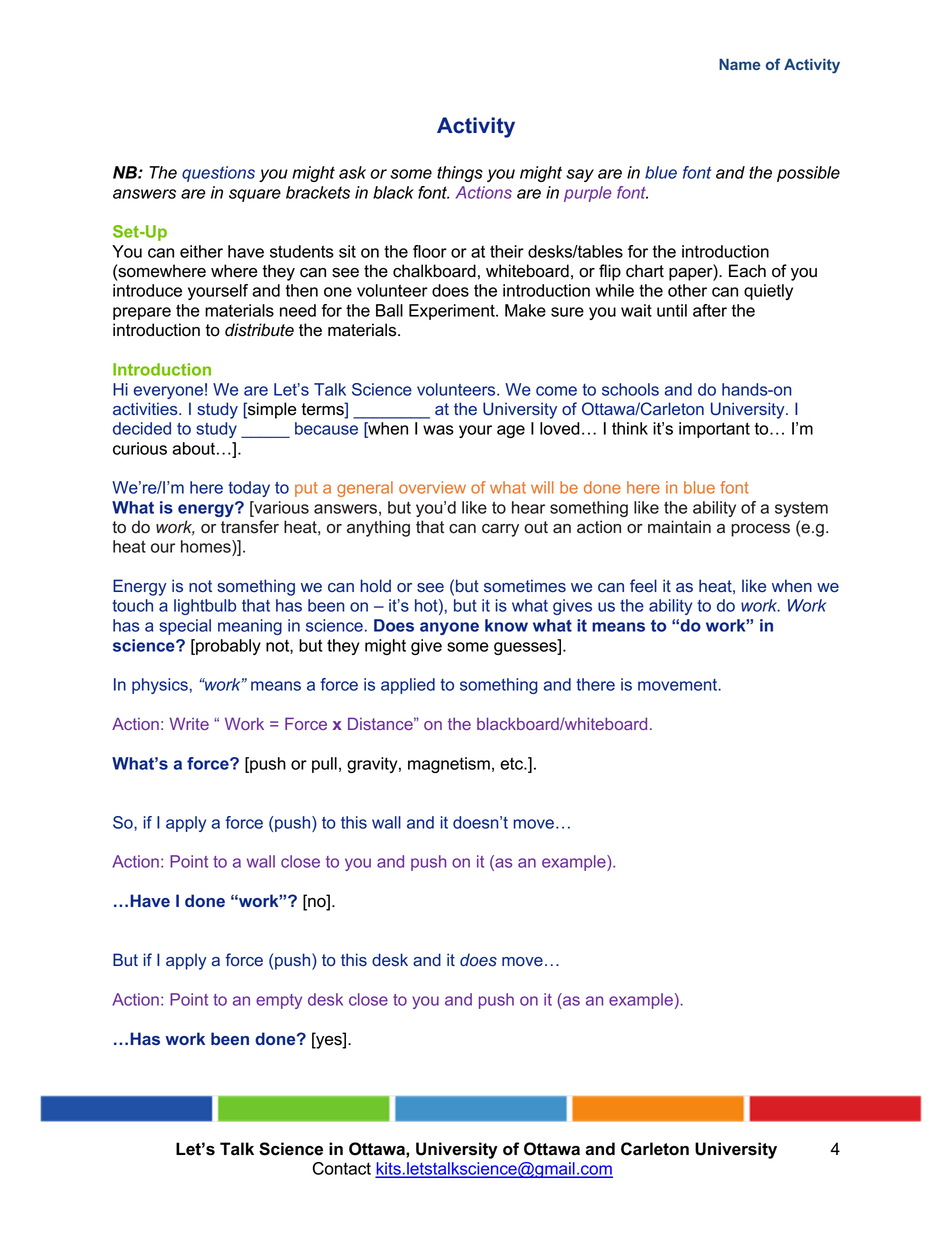 The height and width of the screenshot is (1233, 952). I want to click on Name, so click(740, 64).
